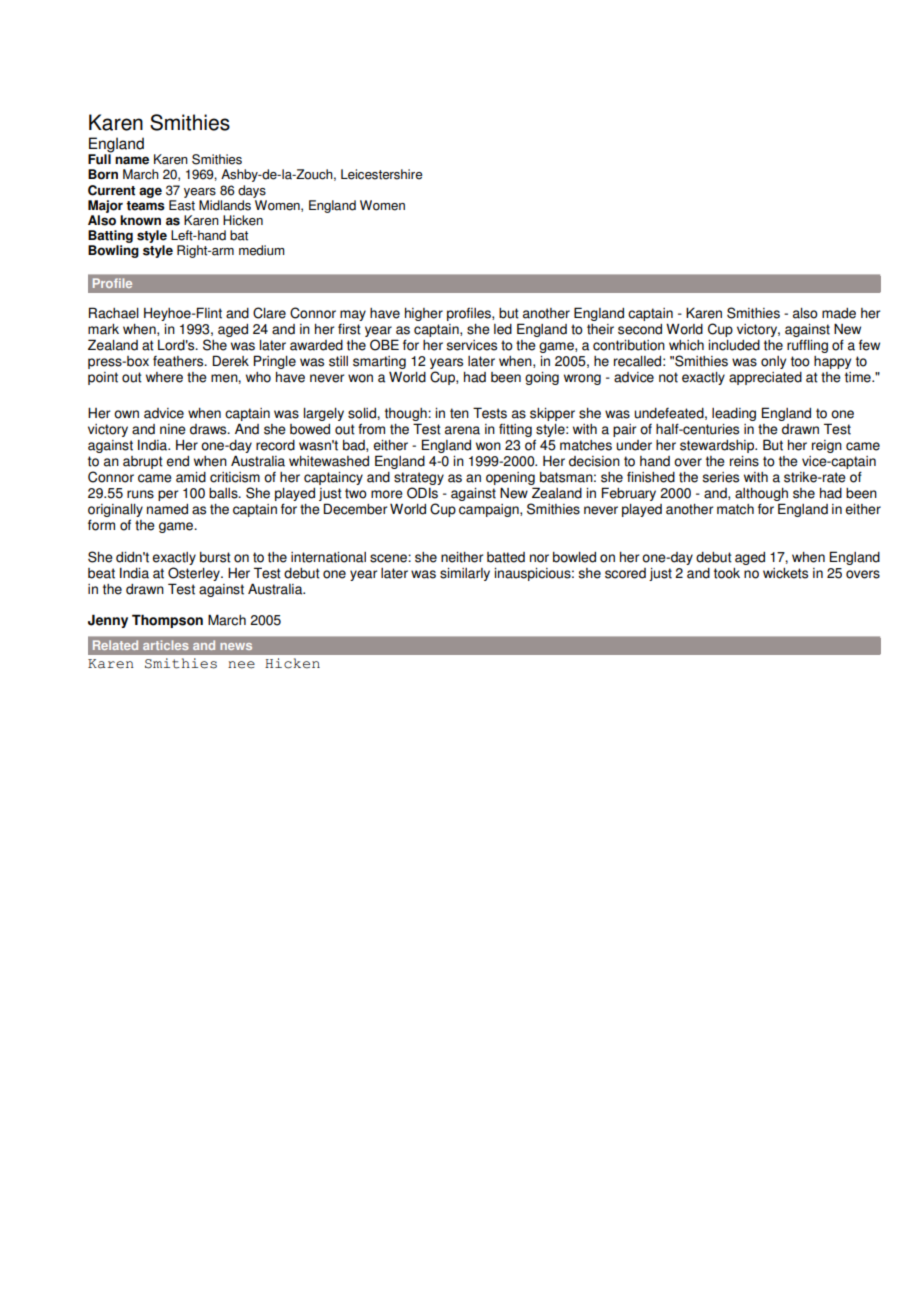 This document has height=1308, width=924. I want to click on ruffling, so click(807, 346).
